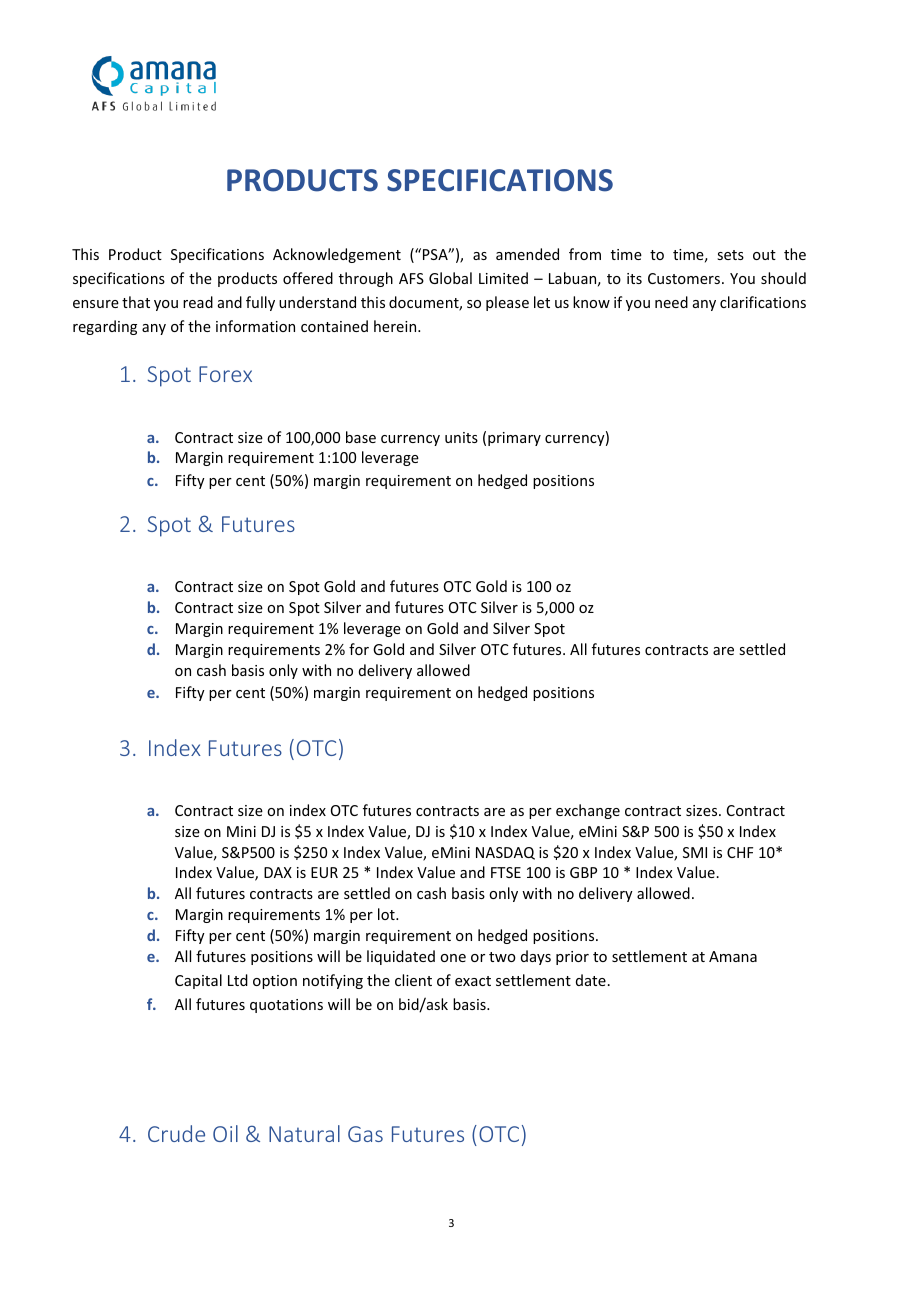 The image size is (924, 1308). I want to click on SMI, so click(695, 852).
